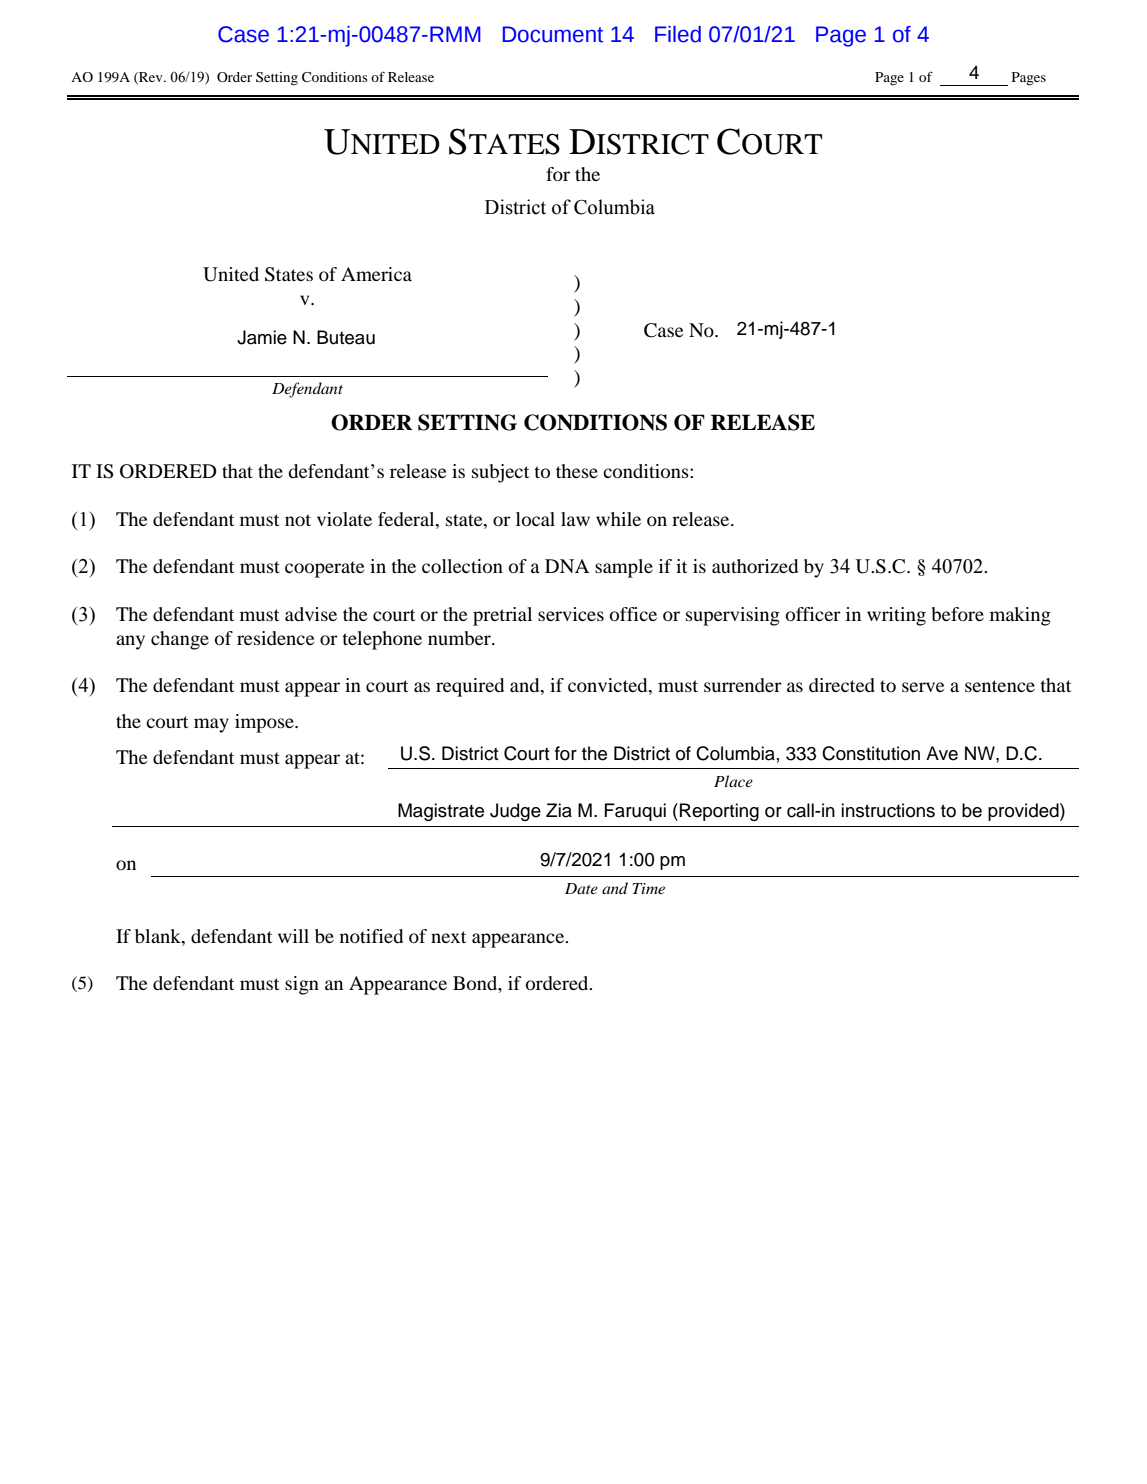 Image resolution: width=1147 pixels, height=1484 pixels. What do you see at coordinates (151, 78) in the screenshot?
I see `Rev` at bounding box center [151, 78].
